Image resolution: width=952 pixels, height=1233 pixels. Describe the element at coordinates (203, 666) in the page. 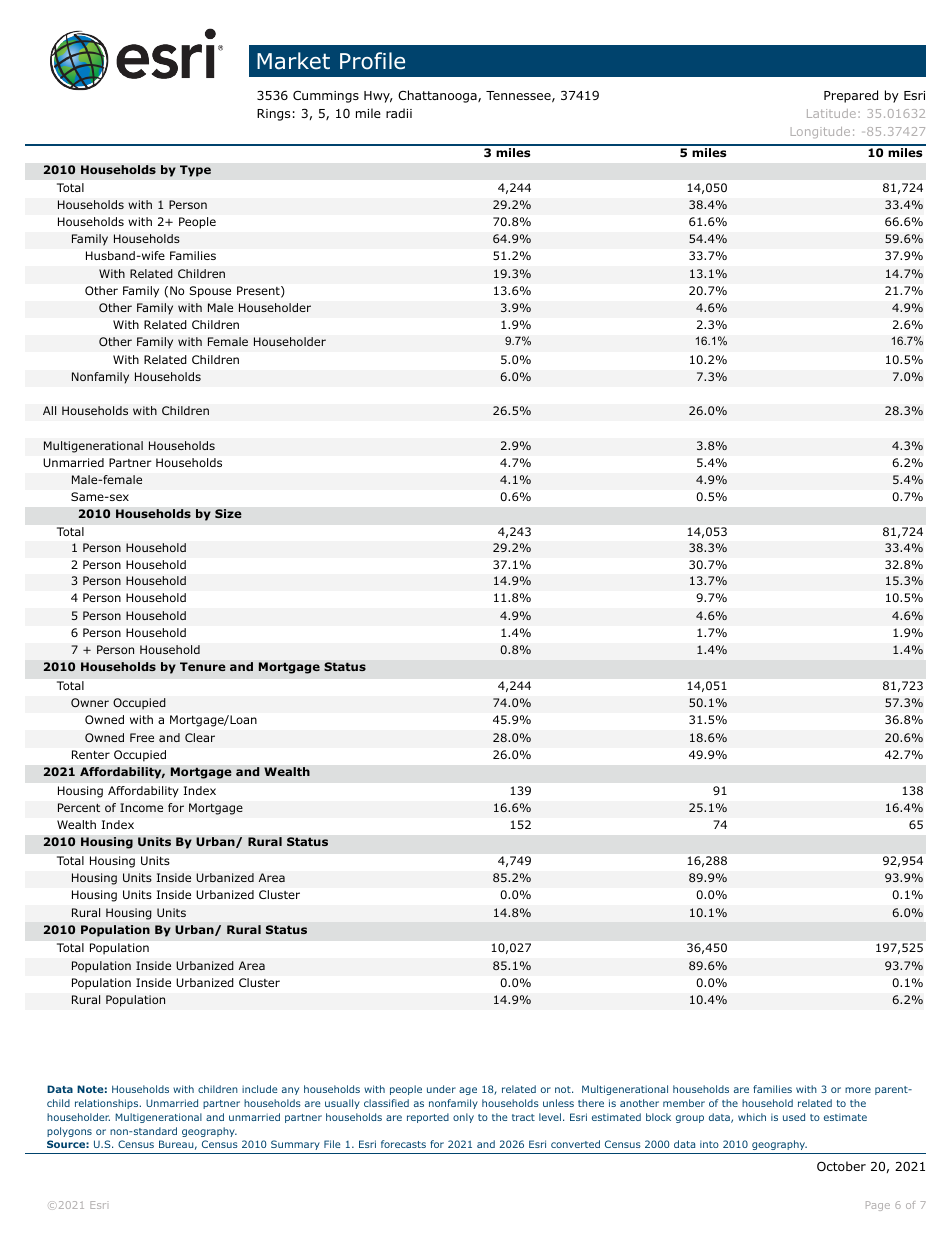

I see `Tenure` at that location.
